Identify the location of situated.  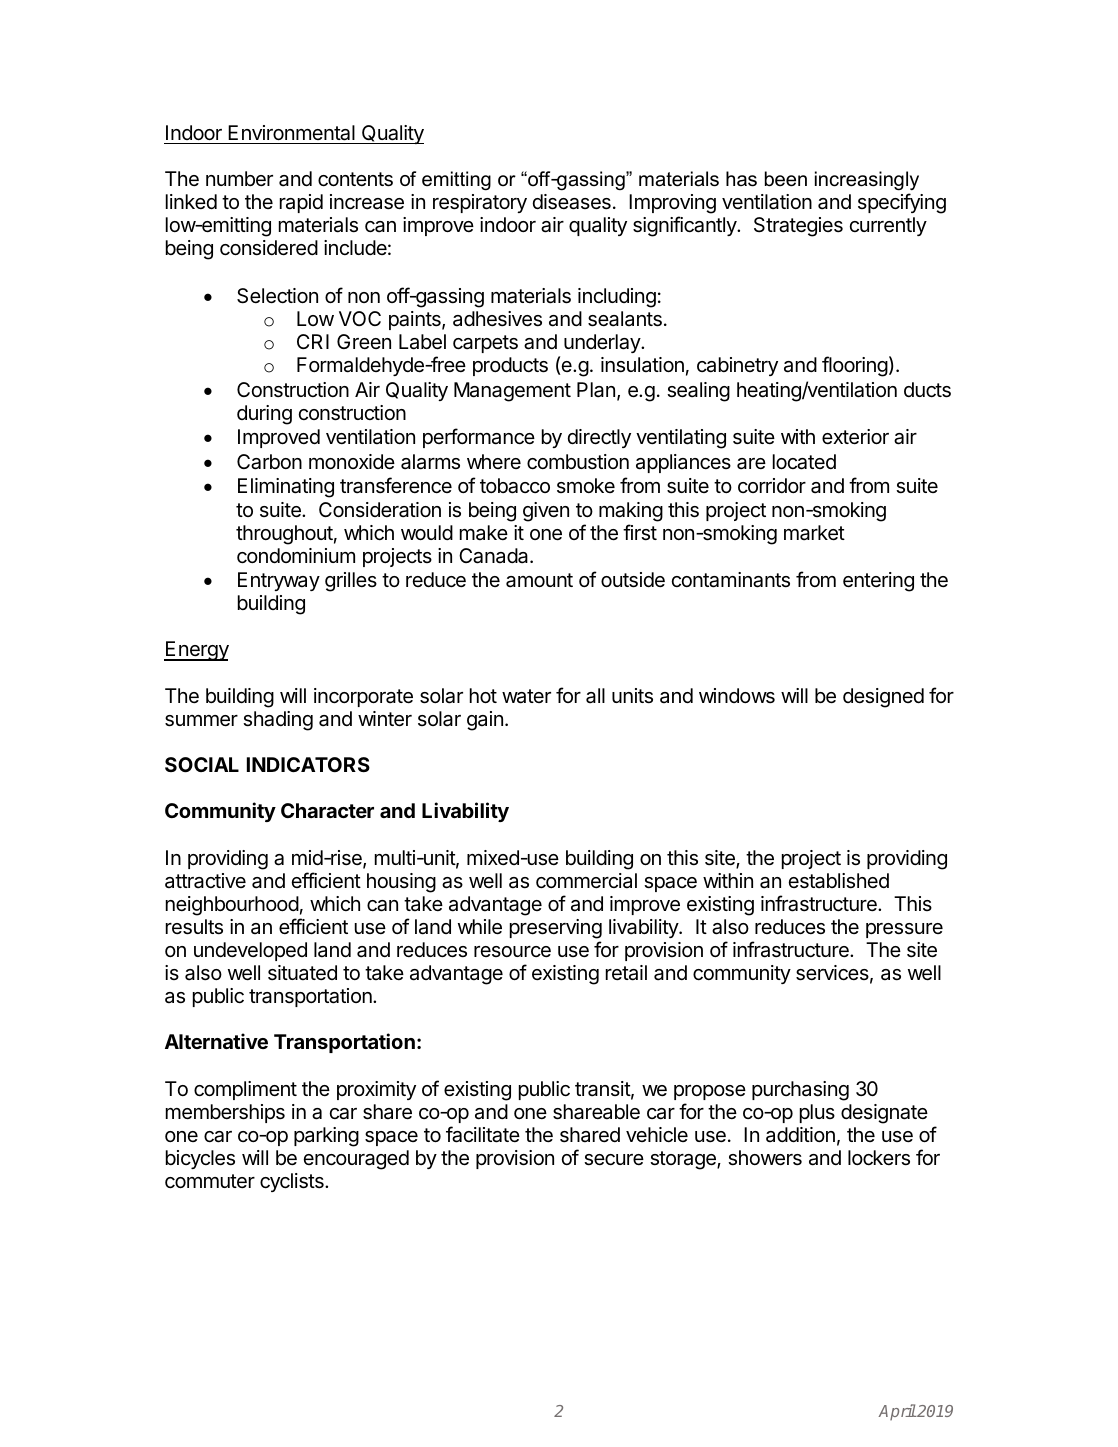
(302, 973).
